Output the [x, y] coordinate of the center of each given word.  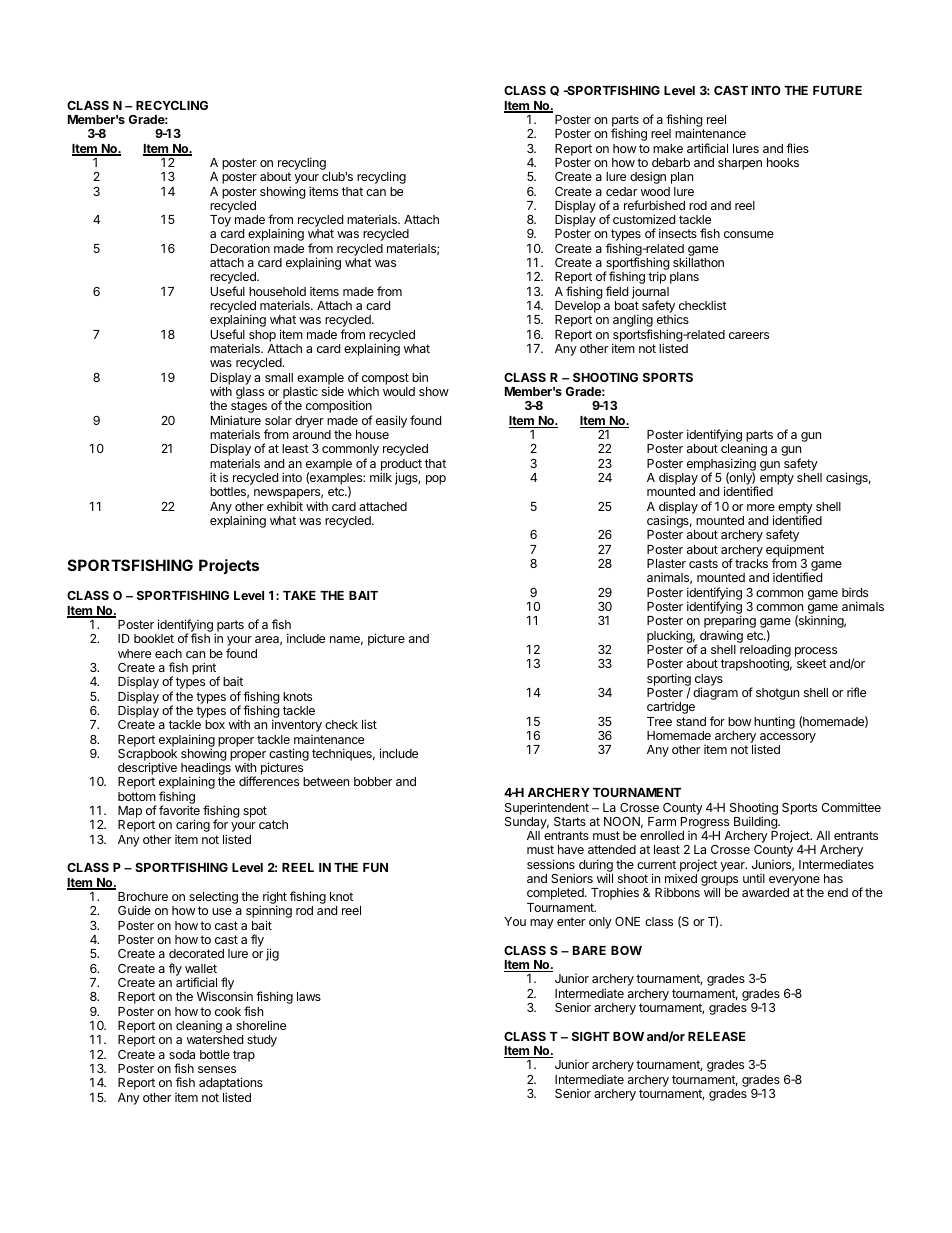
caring [193, 825]
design [648, 177]
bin [420, 377]
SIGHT [591, 1036]
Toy [220, 221]
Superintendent [547, 808]
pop [436, 480]
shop [262, 336]
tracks [751, 563]
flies [797, 148]
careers [749, 335]
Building [756, 822]
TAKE [299, 595]
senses [217, 1069]
